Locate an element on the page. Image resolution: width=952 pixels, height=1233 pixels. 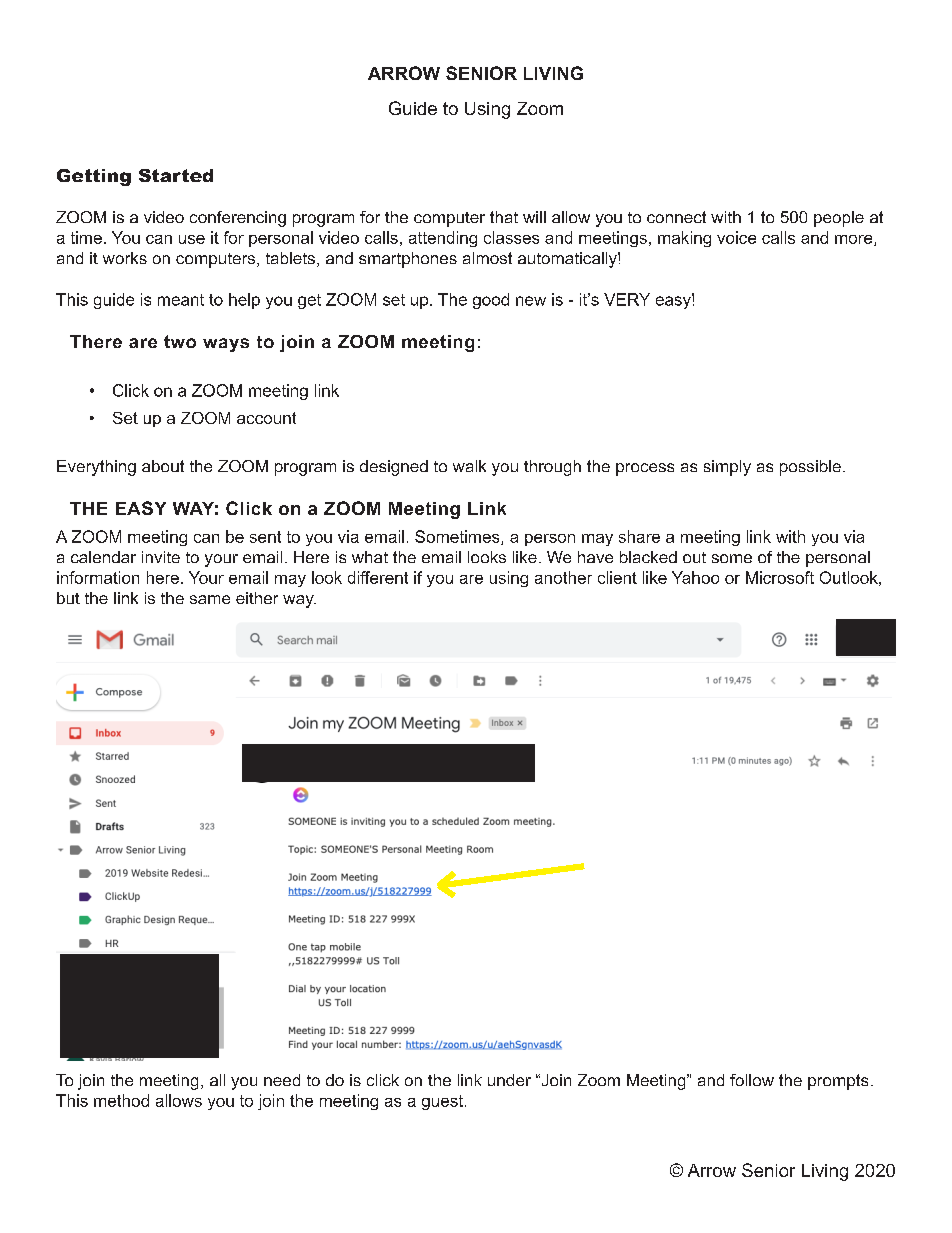
walk is located at coordinates (469, 466).
